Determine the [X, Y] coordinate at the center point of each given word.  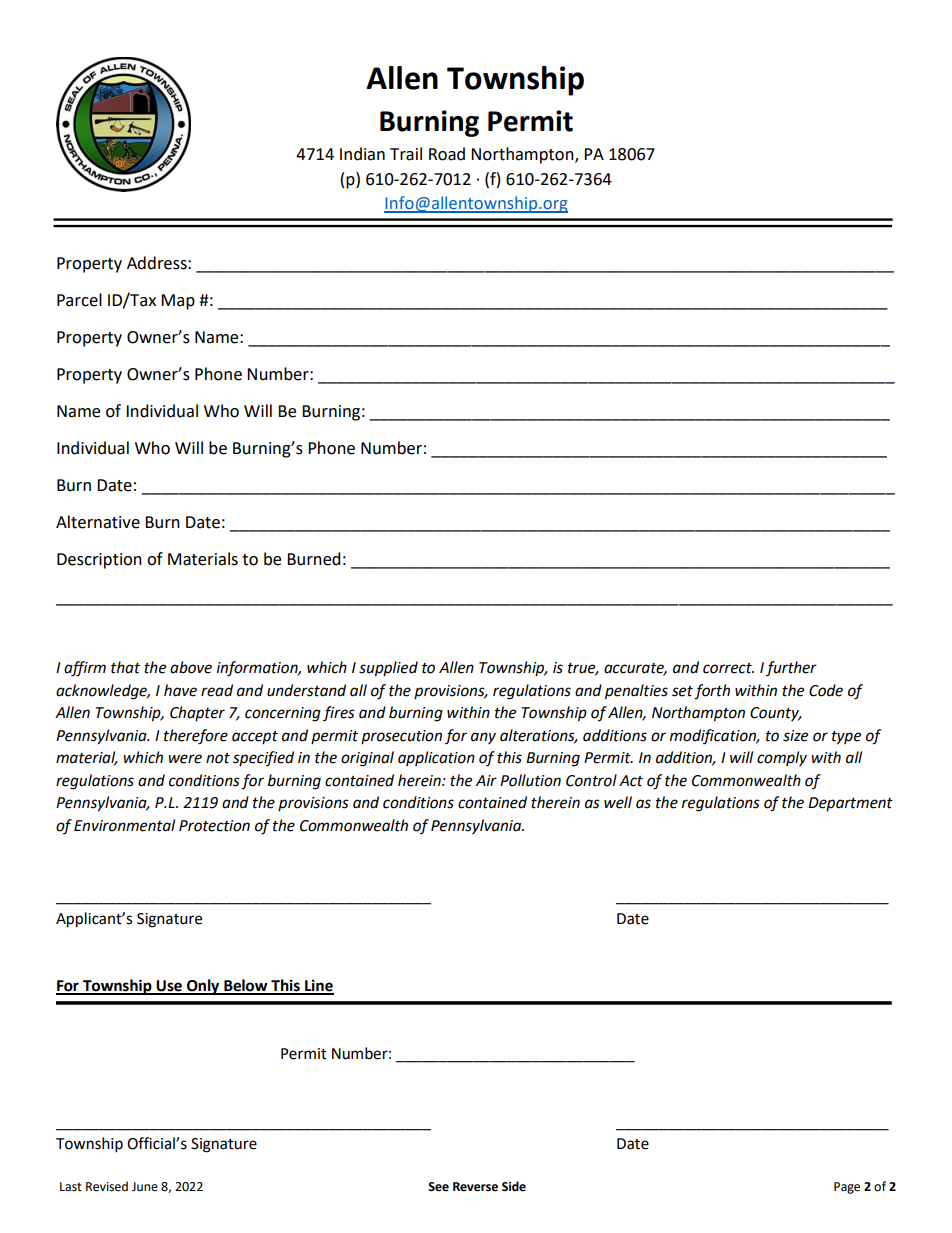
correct [728, 668]
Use [169, 987]
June [145, 1187]
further [791, 668]
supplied [388, 669]
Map [178, 302]
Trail [406, 154]
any [483, 738]
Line [318, 986]
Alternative [98, 522]
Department [850, 804]
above [191, 667]
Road [447, 154]
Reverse [475, 1187]
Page [847, 1188]
